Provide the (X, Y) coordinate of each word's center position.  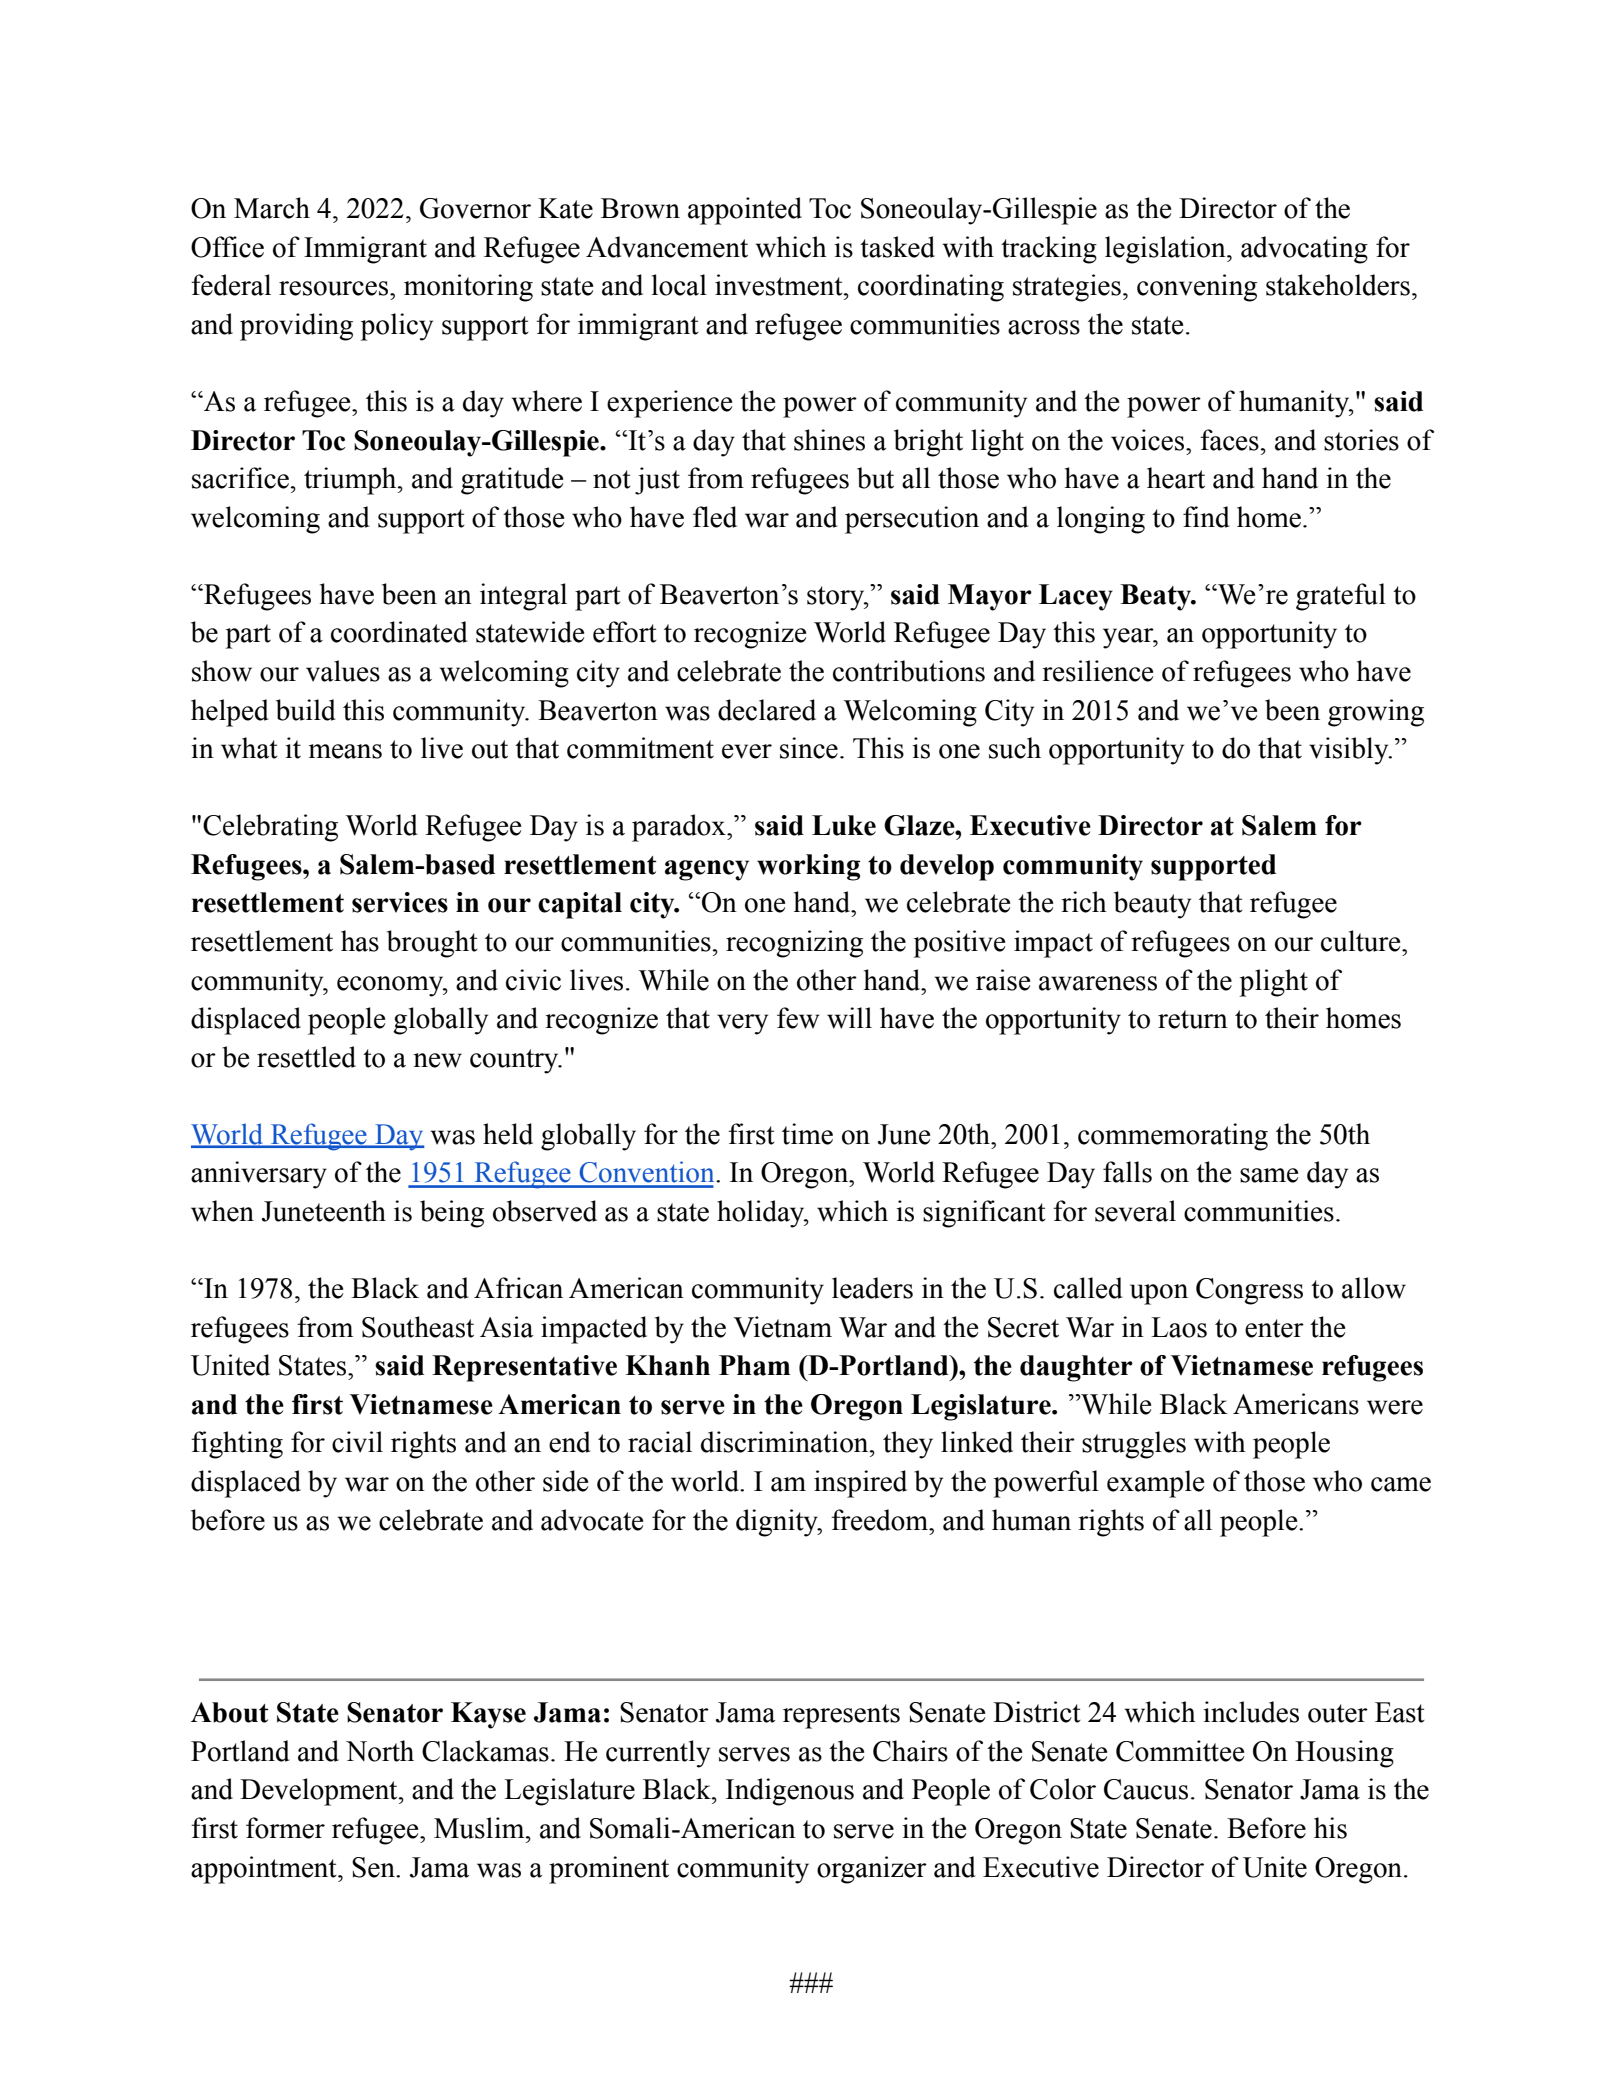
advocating (1304, 250)
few (798, 1018)
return (1193, 1019)
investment (780, 285)
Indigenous (790, 1792)
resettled (306, 1057)
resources (335, 288)
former (285, 1828)
